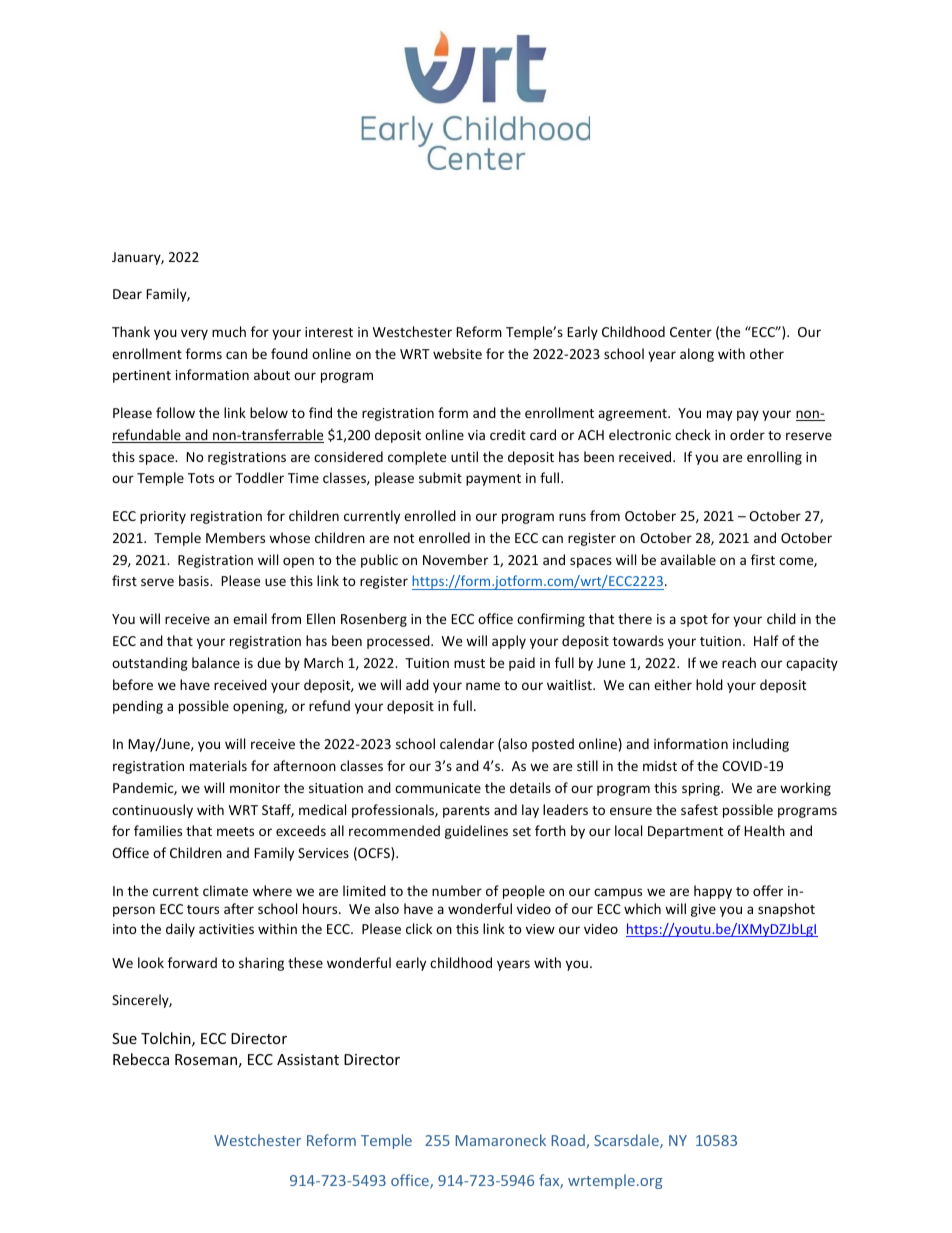 The image size is (952, 1233). Describe the element at coordinates (457, 353) in the image. I see `website` at that location.
